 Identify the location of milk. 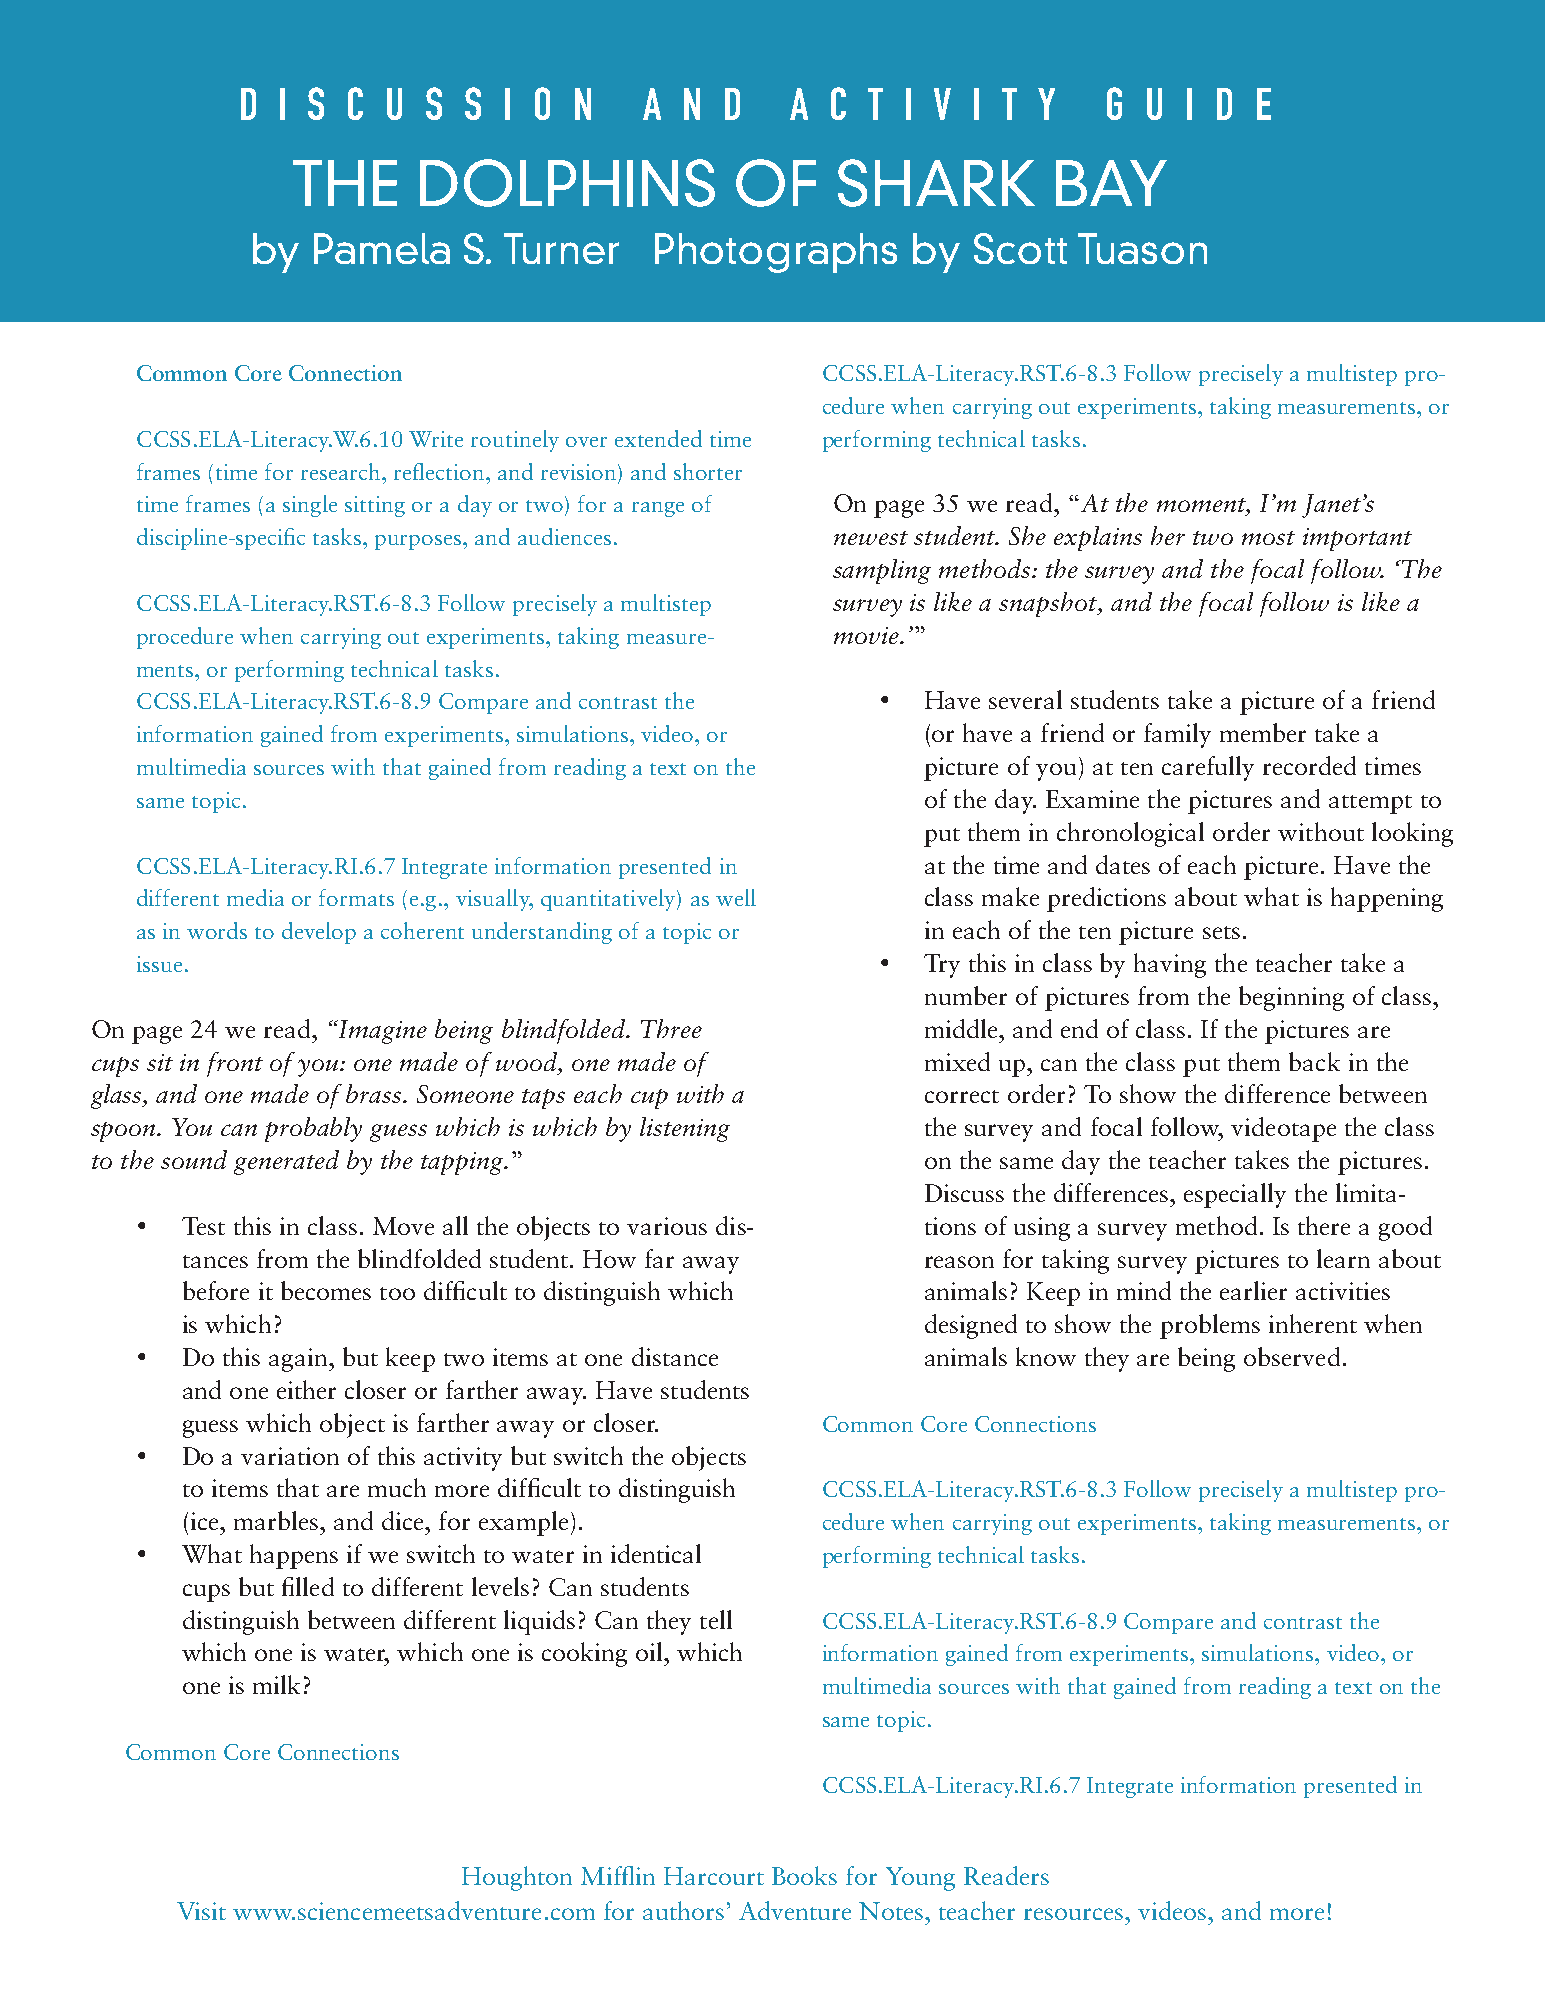
(276, 1684).
